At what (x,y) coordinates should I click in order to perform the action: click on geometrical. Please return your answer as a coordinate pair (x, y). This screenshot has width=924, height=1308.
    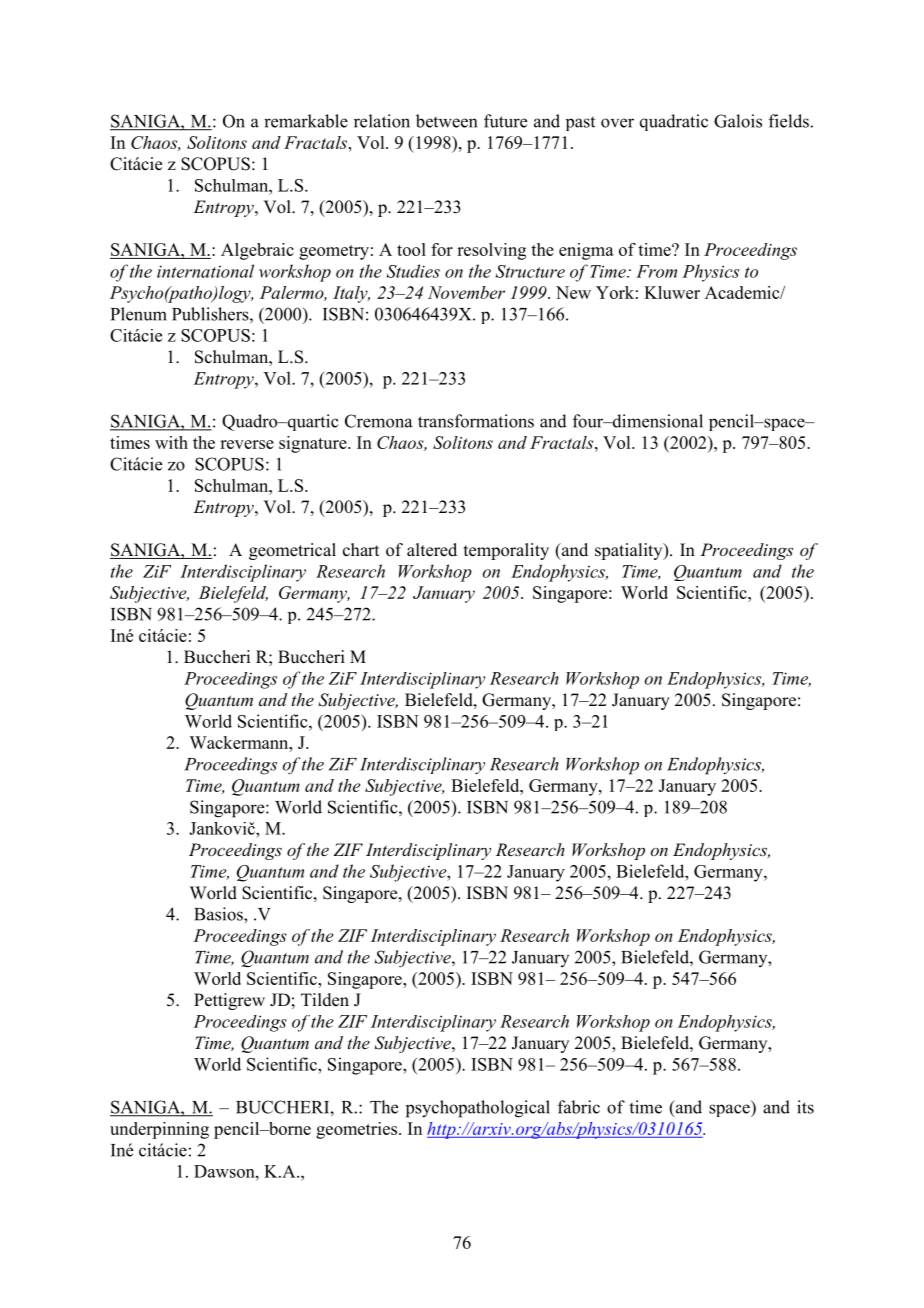
    Looking at the image, I should click on (292, 551).
